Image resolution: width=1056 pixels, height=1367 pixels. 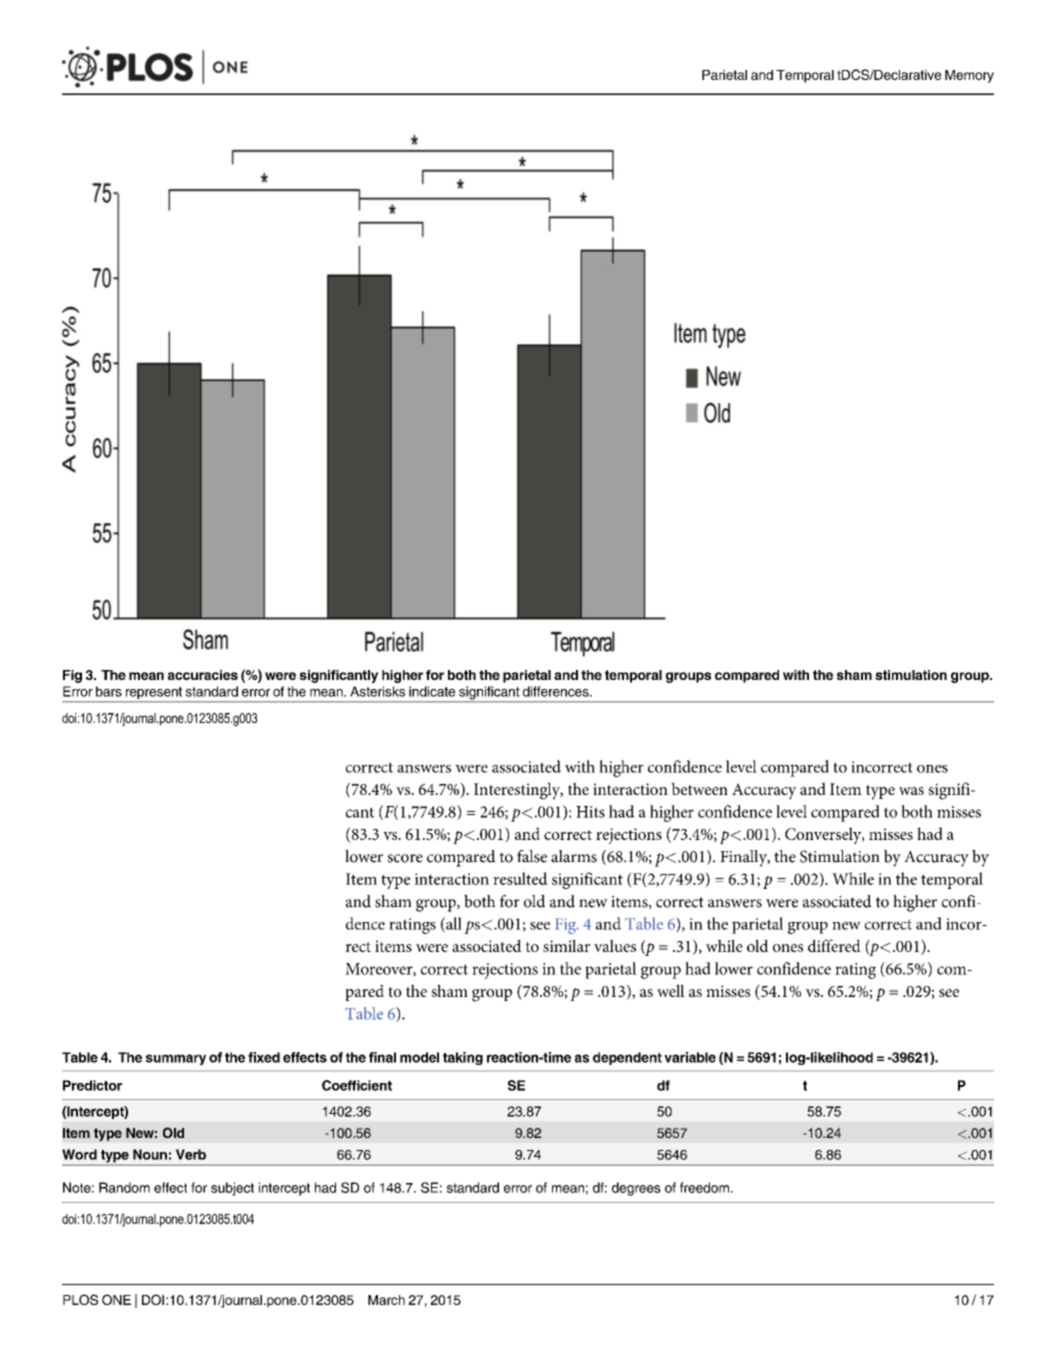 What do you see at coordinates (203, 675) in the screenshot?
I see `accuracies` at bounding box center [203, 675].
